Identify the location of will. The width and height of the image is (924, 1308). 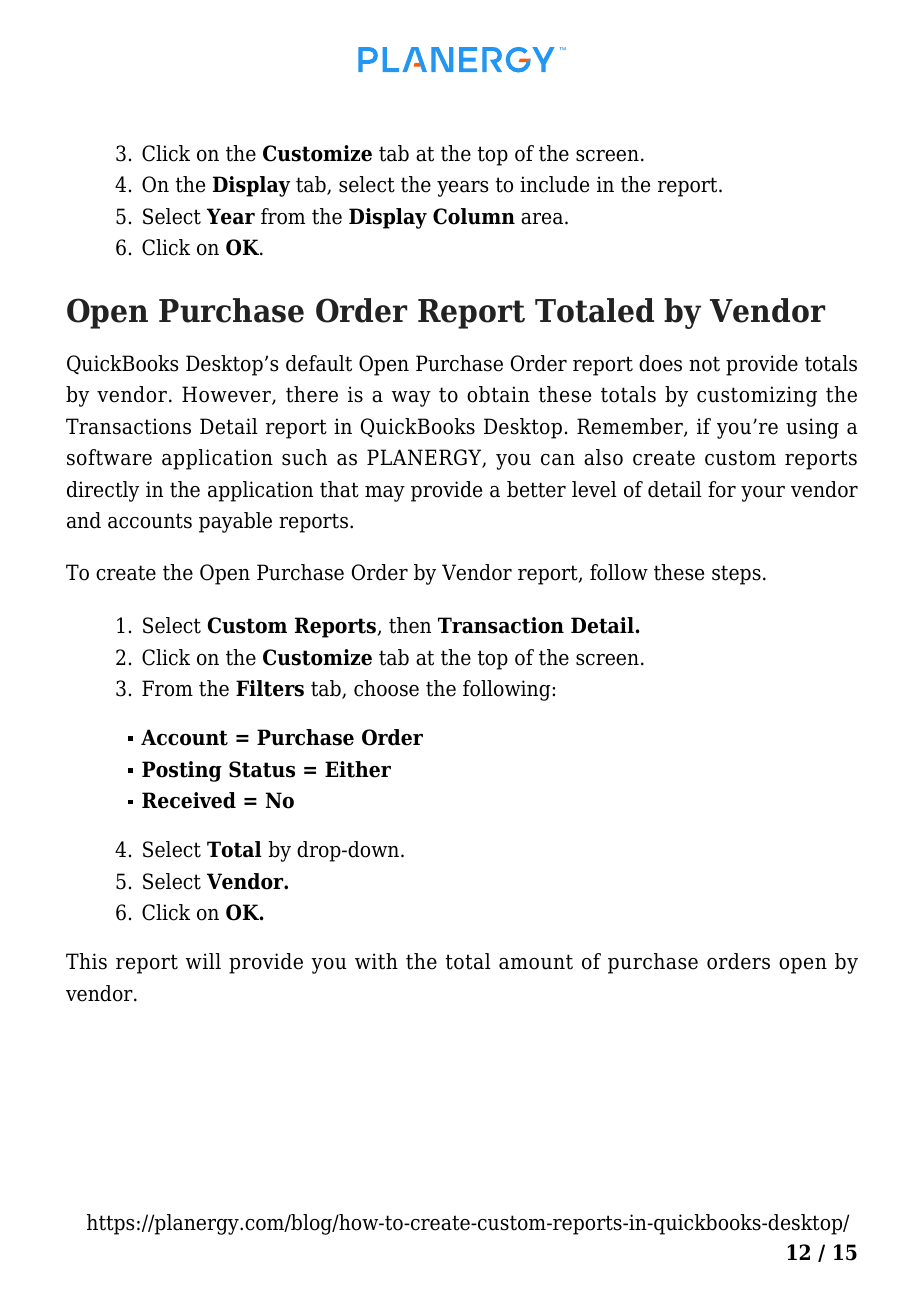
(203, 961).
